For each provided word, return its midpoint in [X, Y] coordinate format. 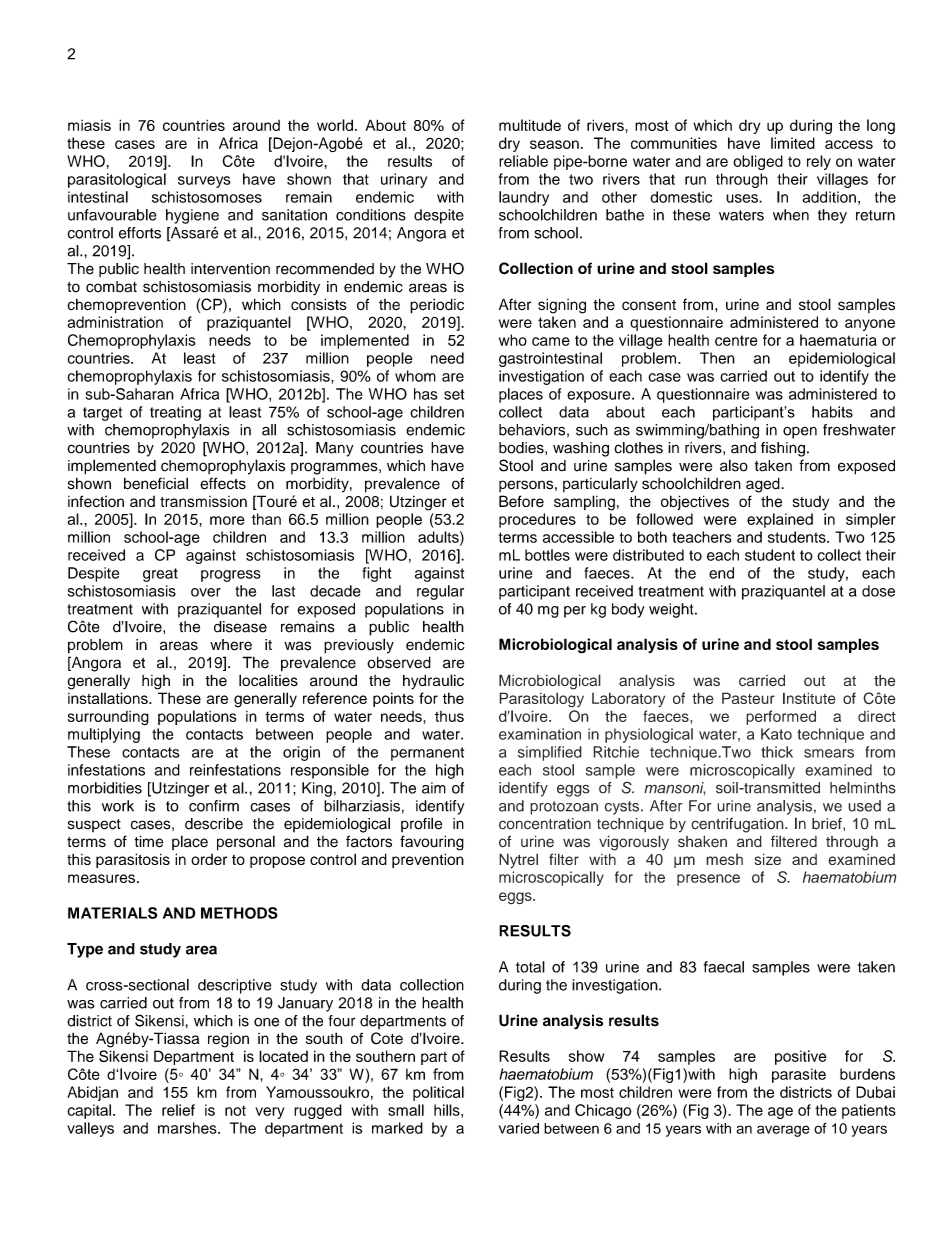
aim [434, 788]
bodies [522, 448]
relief [178, 1110]
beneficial [156, 483]
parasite [799, 1075]
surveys [204, 182]
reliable [523, 161]
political [438, 1093]
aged [764, 485]
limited [793, 143]
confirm [214, 806]
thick [777, 752]
